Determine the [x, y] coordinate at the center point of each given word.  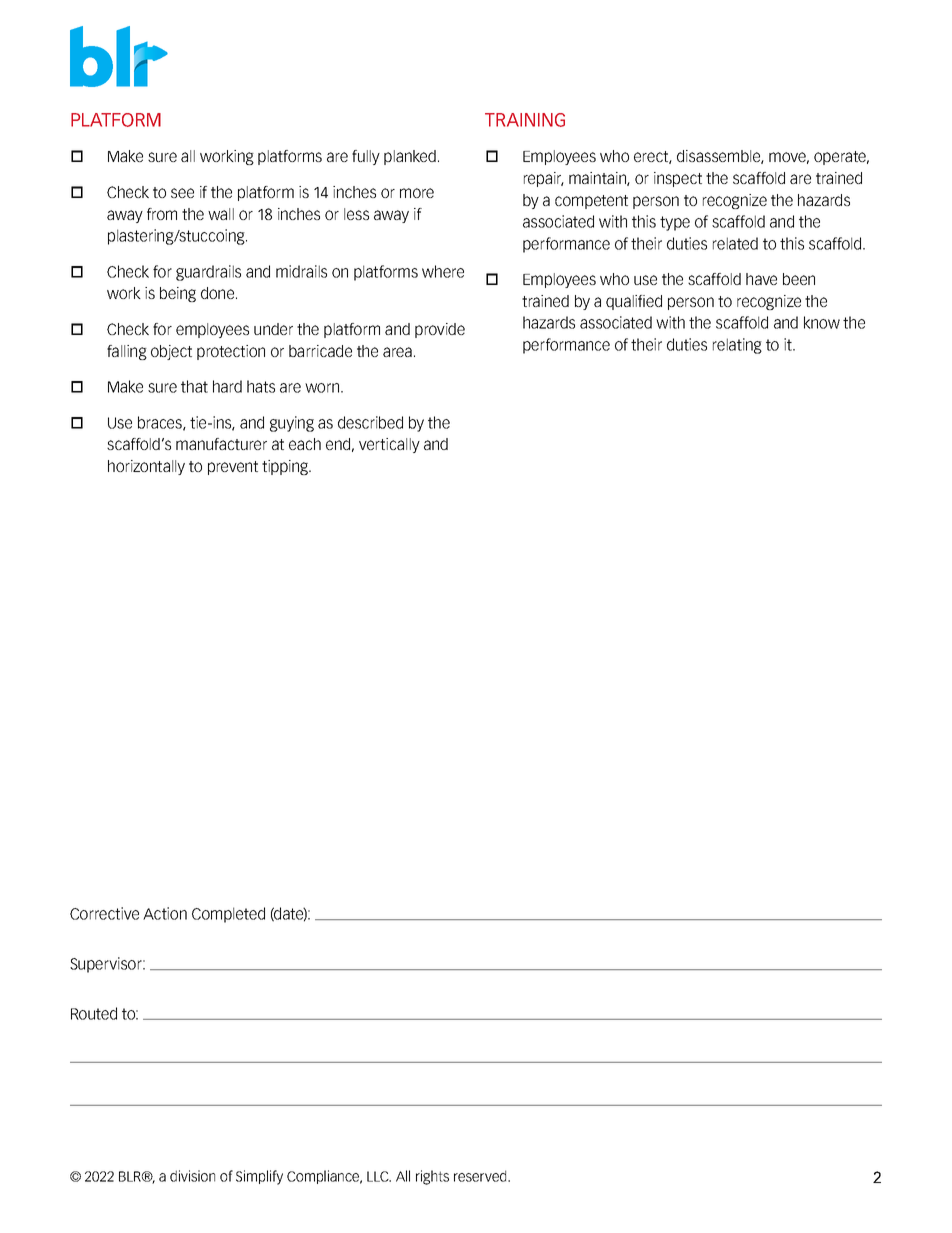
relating [737, 346]
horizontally [146, 467]
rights [432, 1177]
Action [165, 913]
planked [410, 157]
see [182, 193]
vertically [389, 445]
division [192, 1176]
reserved [481, 1176]
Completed [228, 915]
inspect [678, 179]
